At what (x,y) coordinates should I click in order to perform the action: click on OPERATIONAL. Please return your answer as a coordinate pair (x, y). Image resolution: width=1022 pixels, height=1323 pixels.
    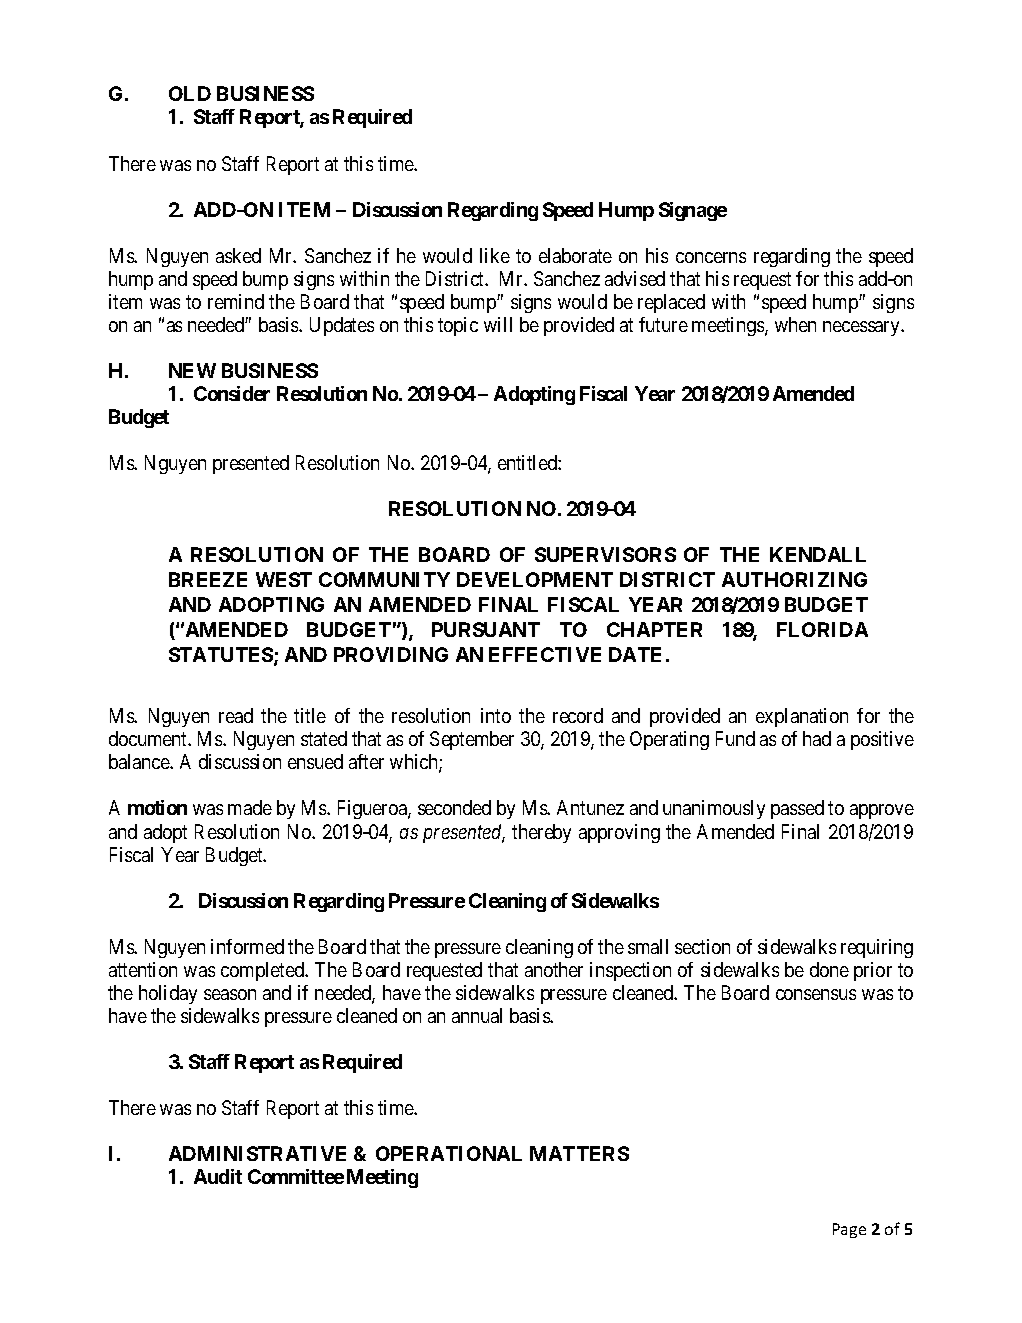
    Looking at the image, I should click on (449, 1153).
